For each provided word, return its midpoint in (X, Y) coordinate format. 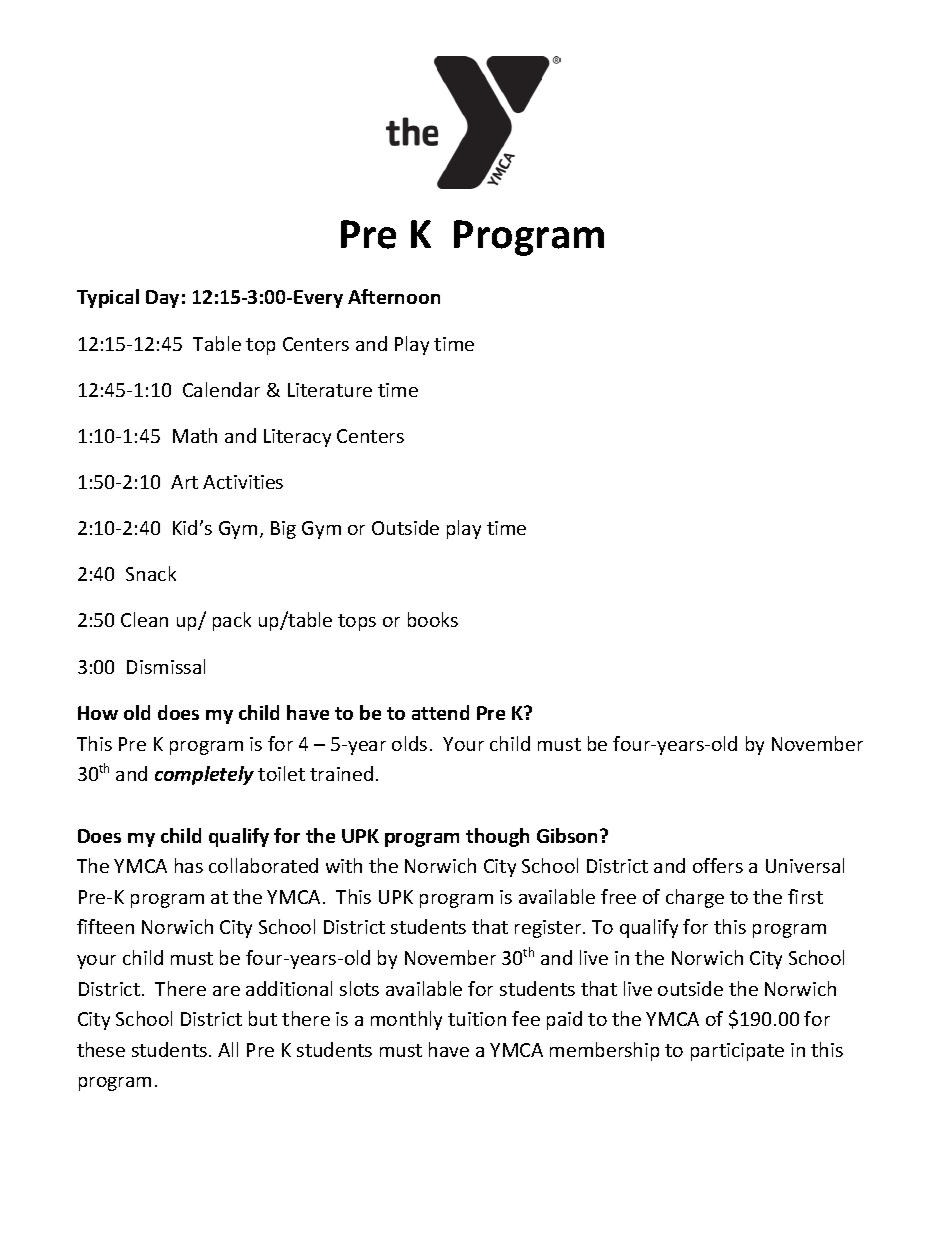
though (497, 837)
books (433, 619)
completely (204, 775)
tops (357, 622)
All (228, 1049)
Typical (108, 298)
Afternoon (394, 296)
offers (718, 865)
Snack (151, 573)
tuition (477, 1019)
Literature (330, 390)
